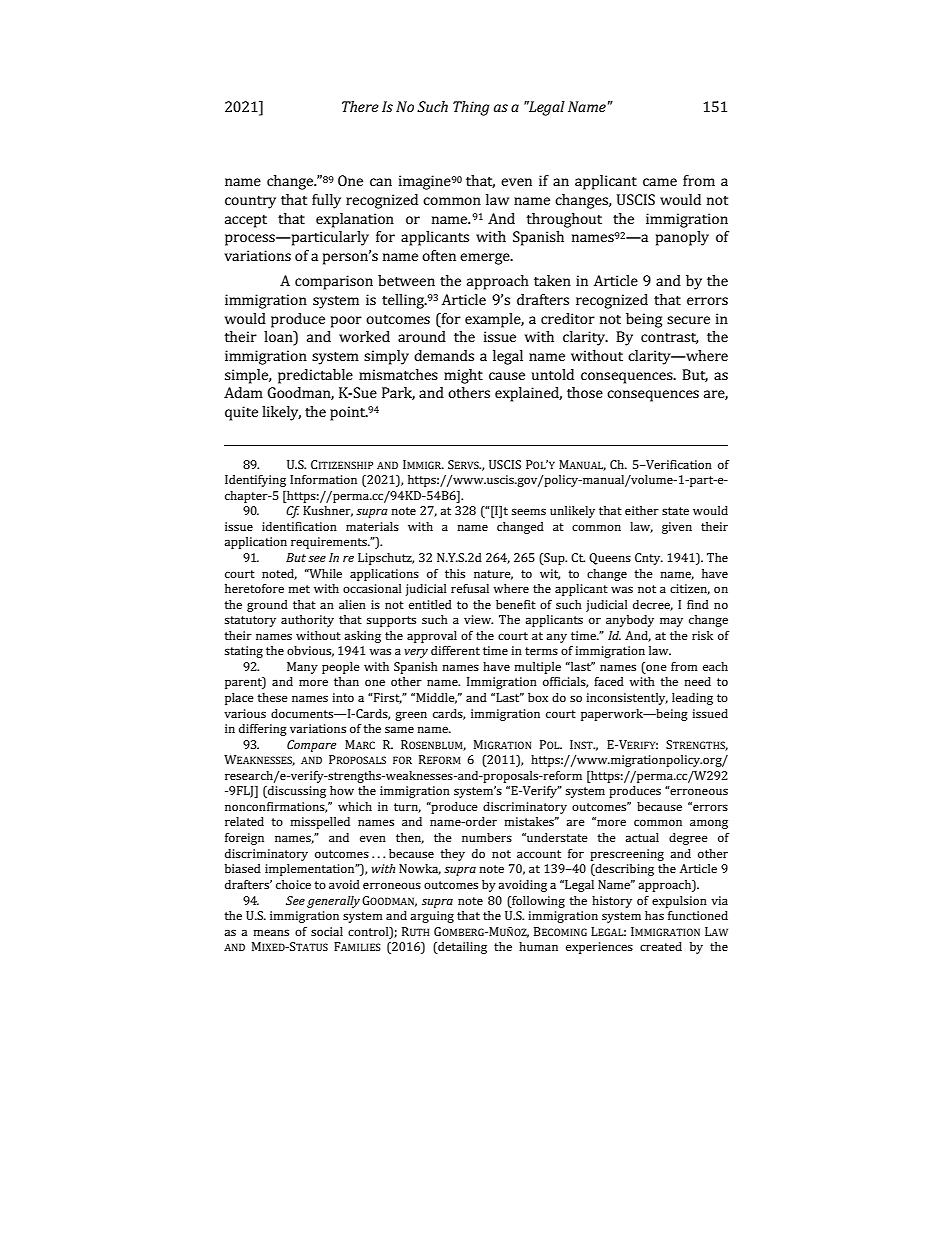 The width and height of the screenshot is (952, 1233). Describe the element at coordinates (311, 746) in the screenshot. I see `Compare` at that location.
